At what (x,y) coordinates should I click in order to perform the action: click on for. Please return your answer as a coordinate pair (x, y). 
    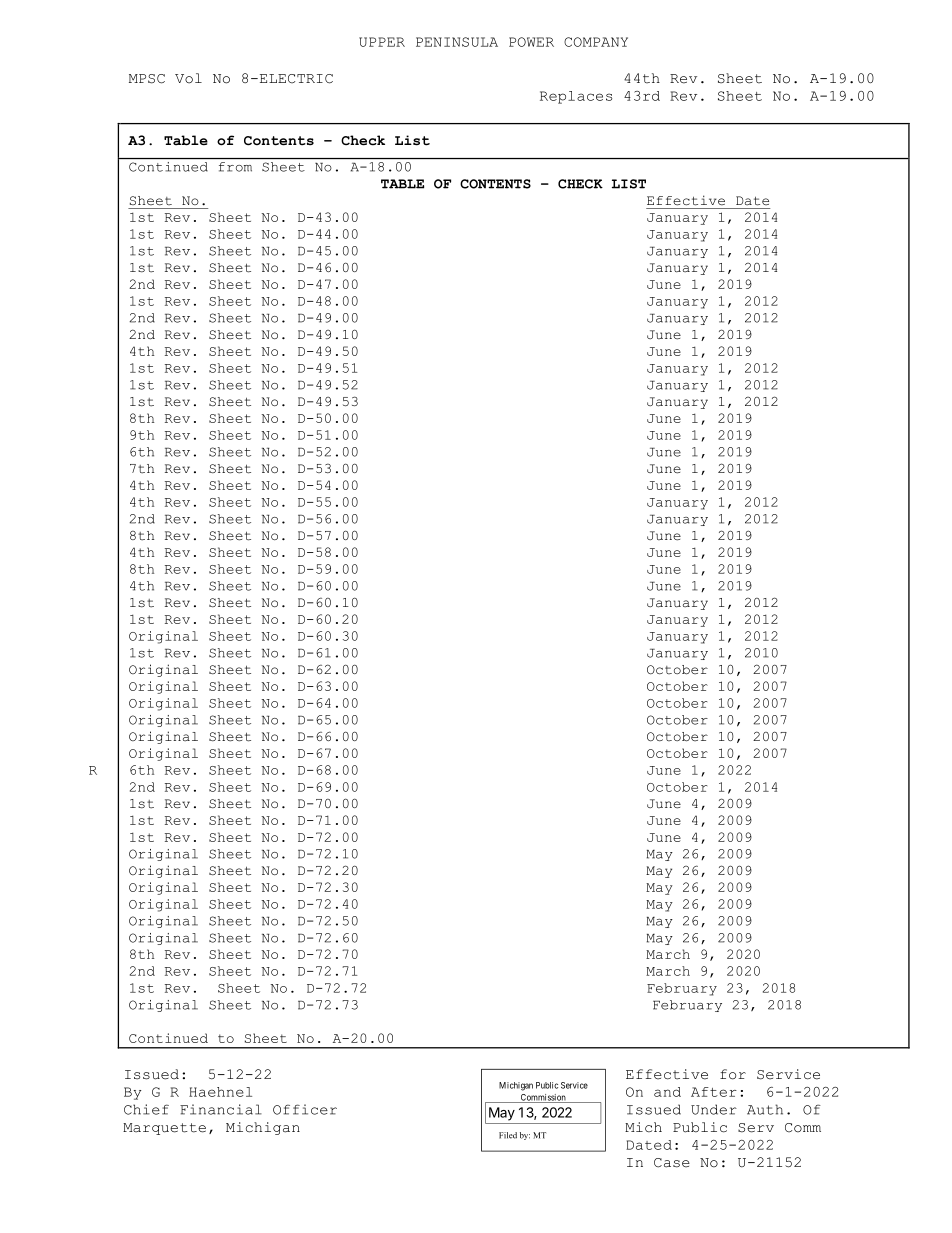
    Looking at the image, I should click on (733, 1074).
